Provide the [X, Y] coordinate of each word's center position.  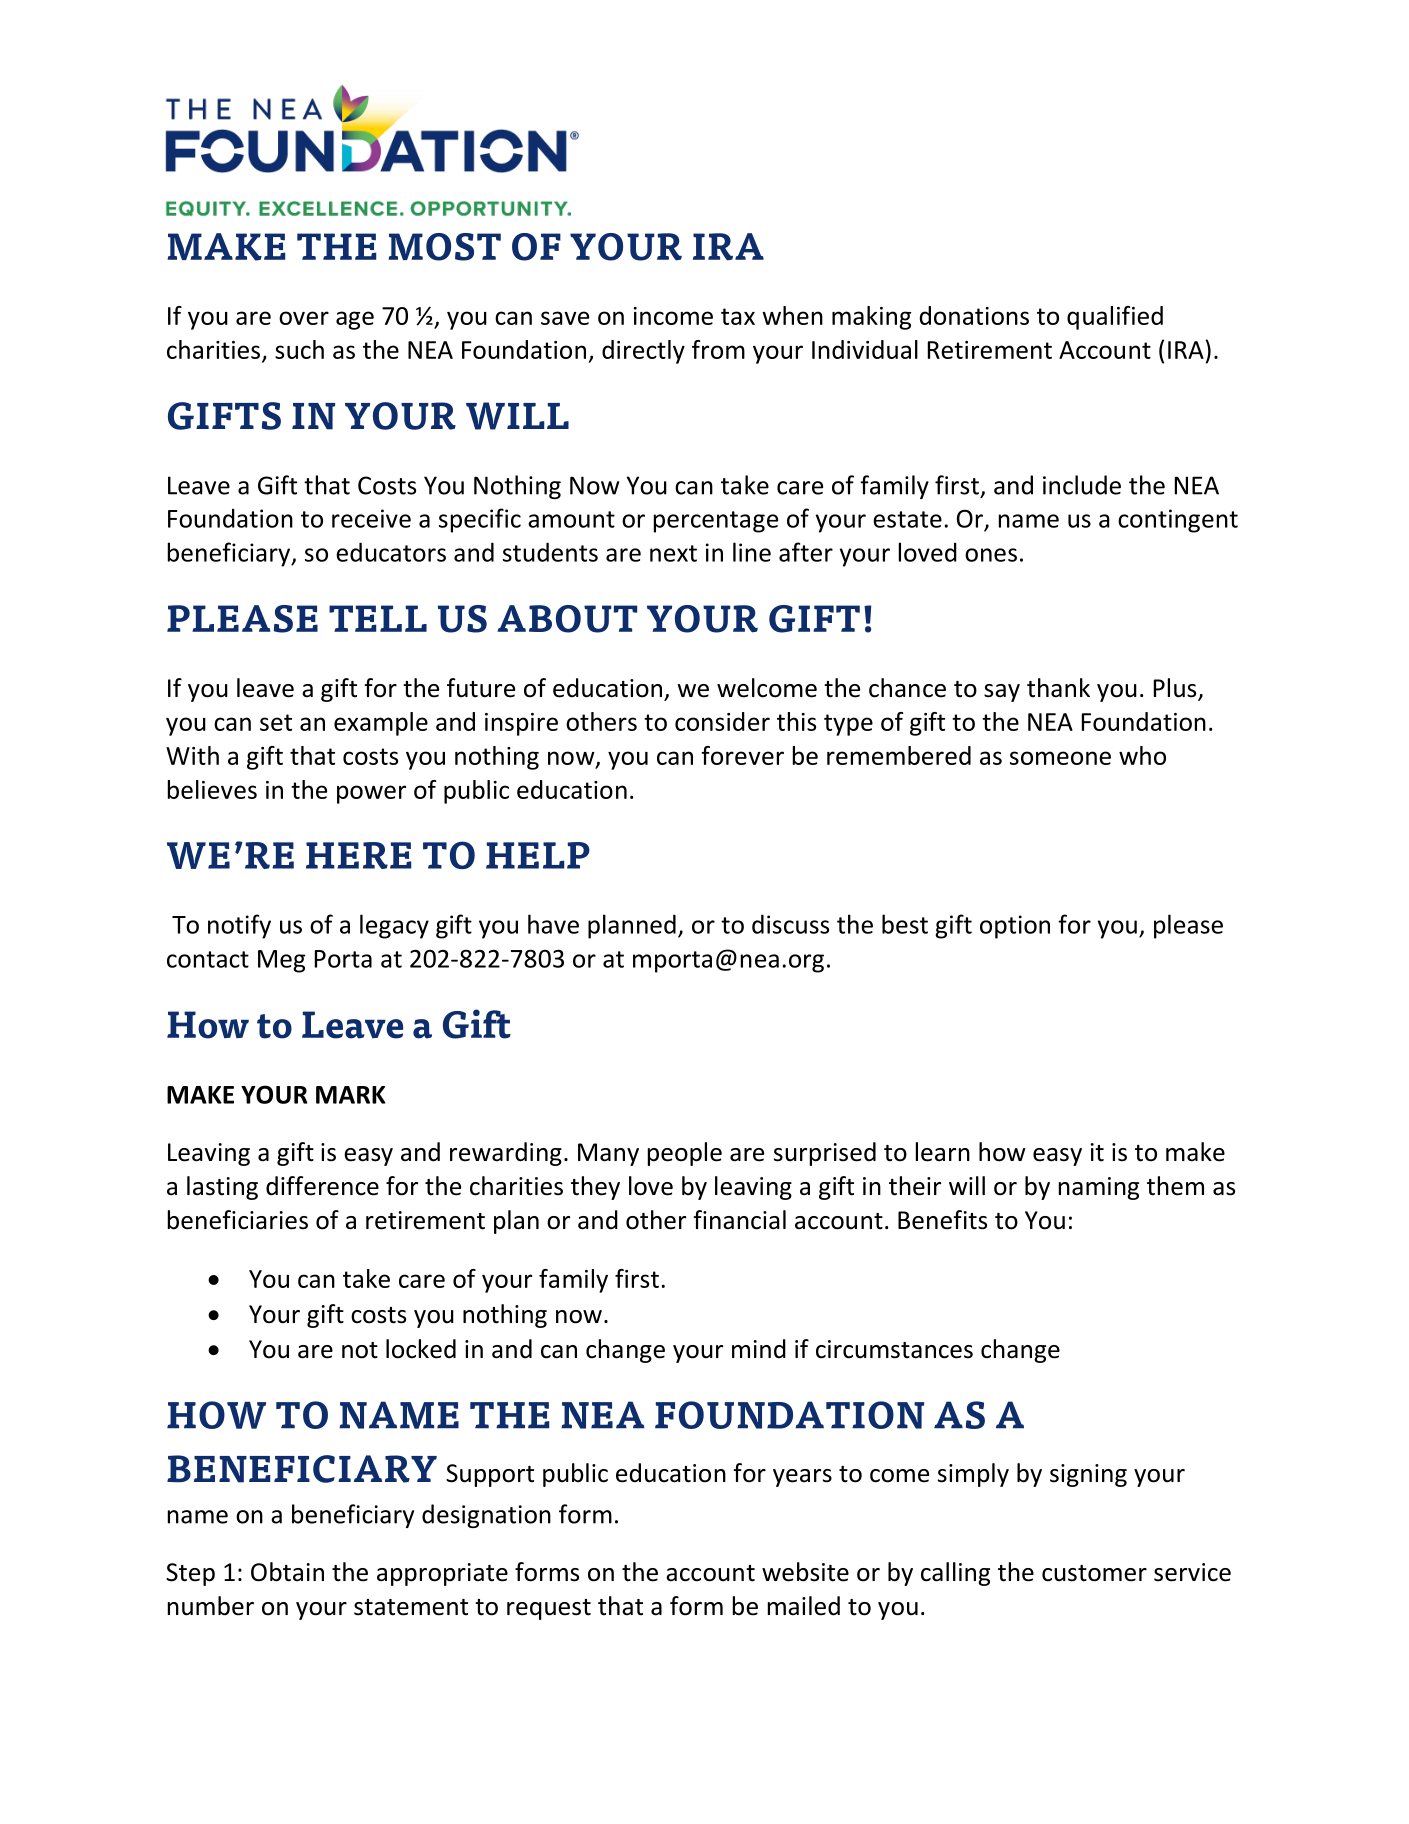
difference [322, 1186]
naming [1099, 1188]
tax [738, 316]
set [276, 722]
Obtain [287, 1572]
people [685, 1154]
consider [722, 721]
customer [1094, 1573]
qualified [1115, 318]
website [805, 1572]
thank [1058, 688]
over [304, 318]
